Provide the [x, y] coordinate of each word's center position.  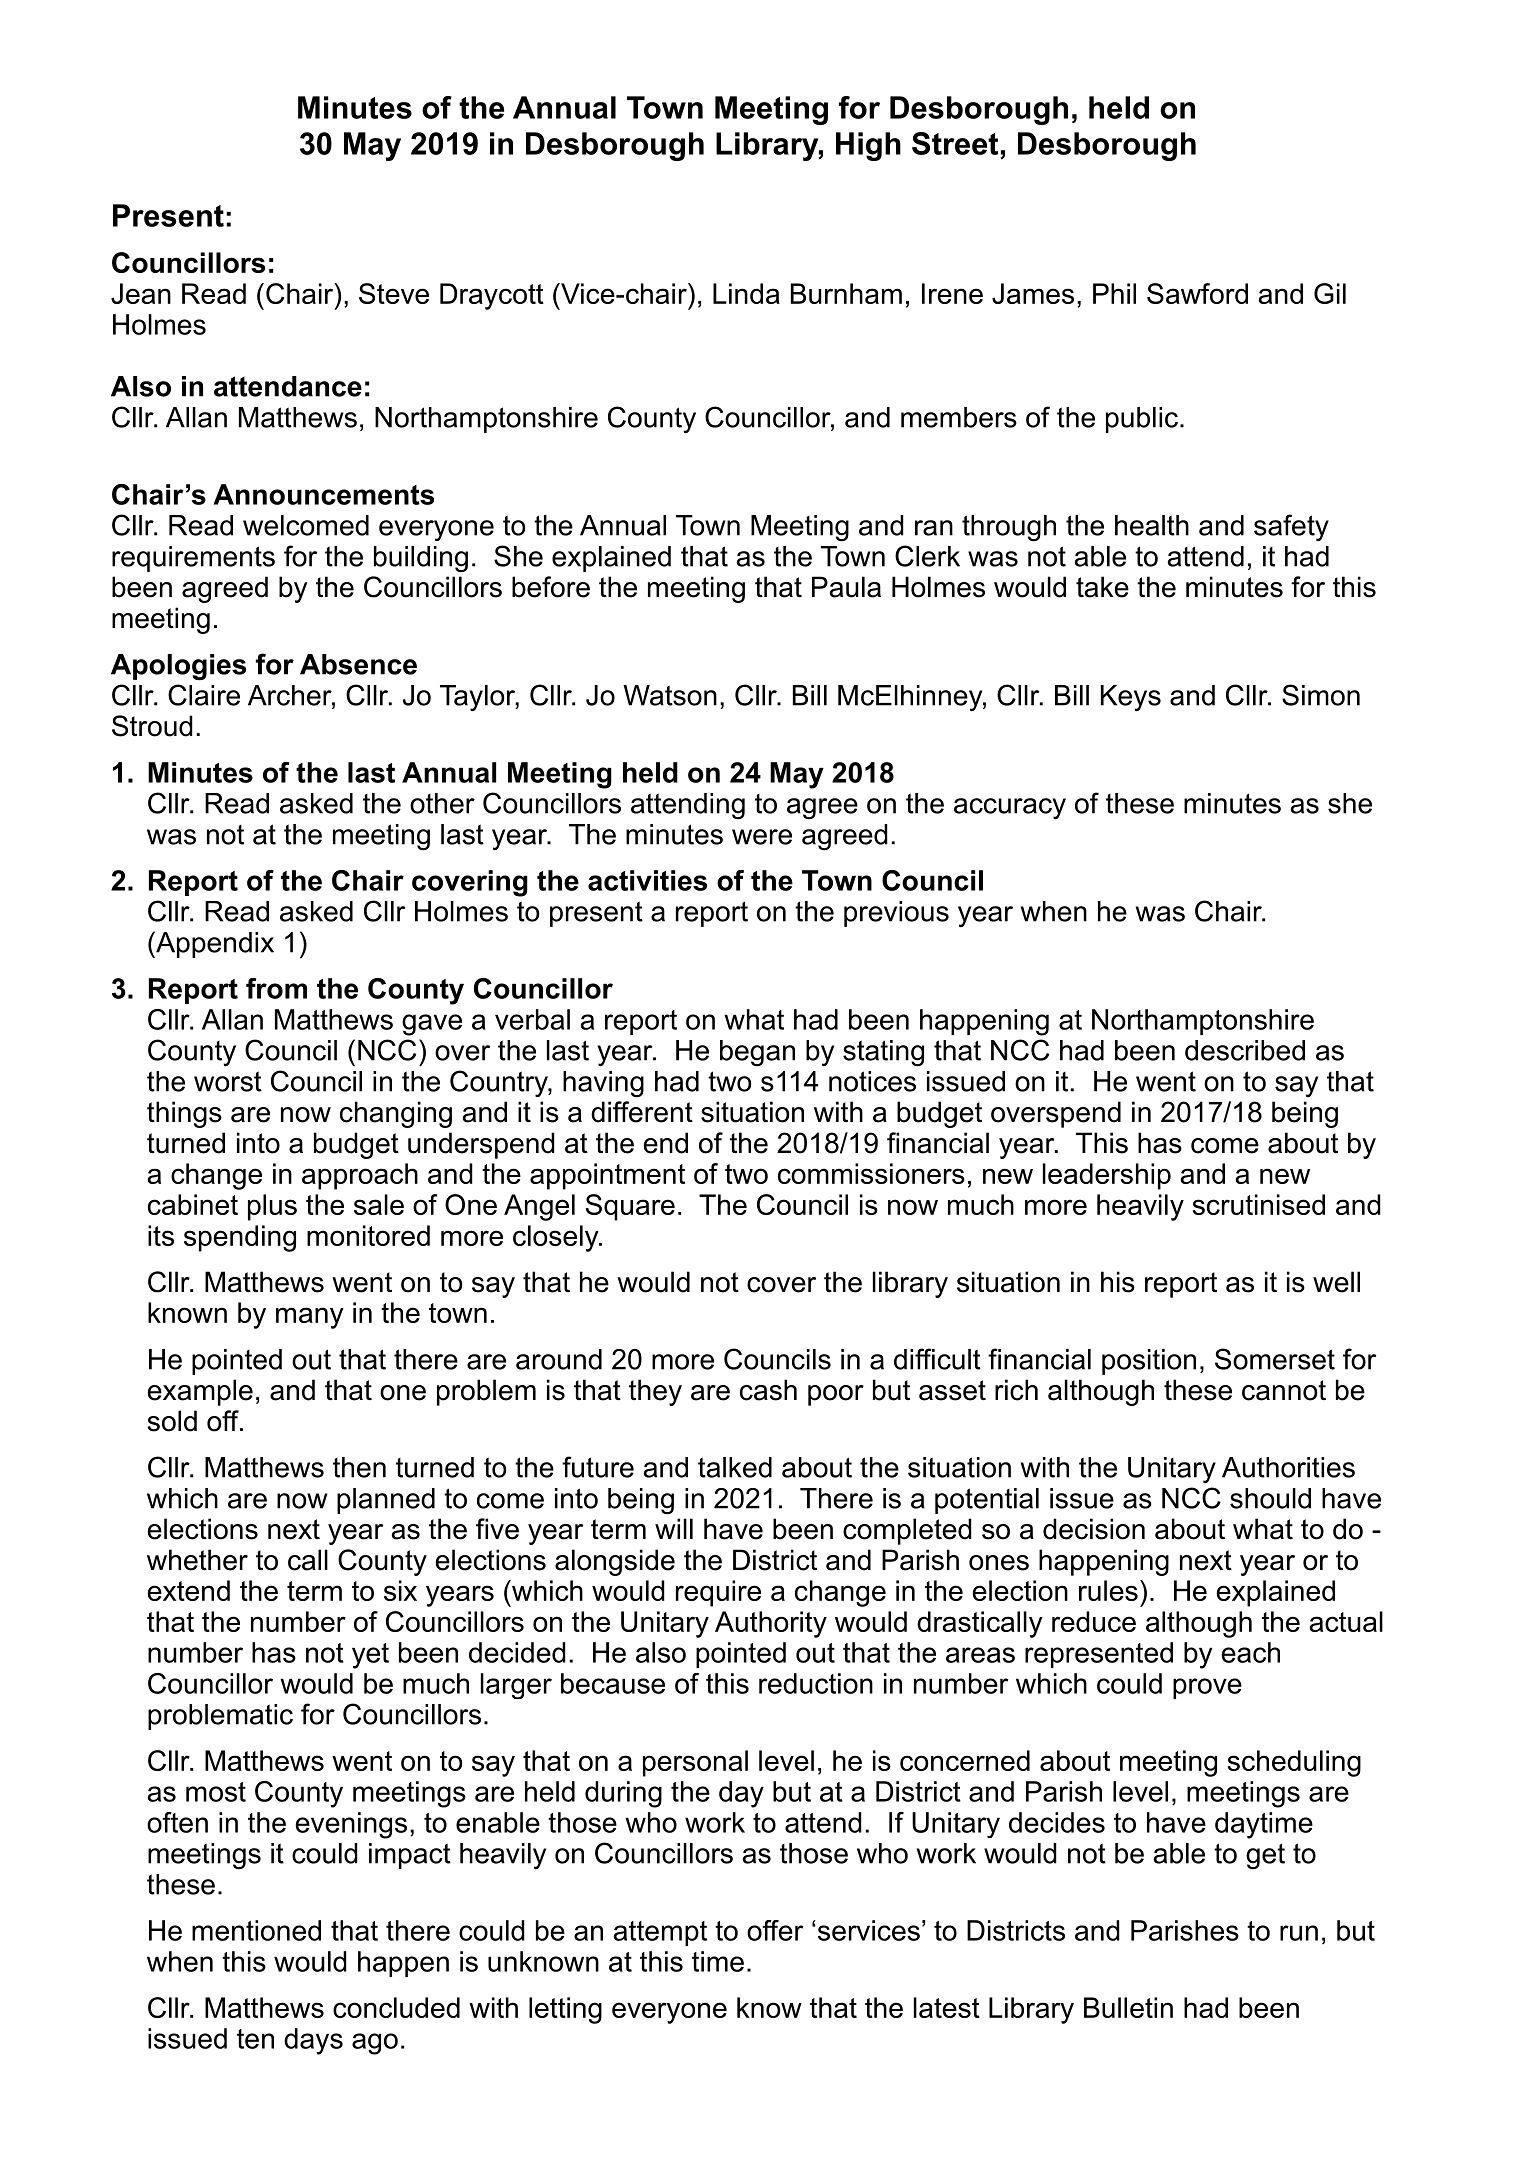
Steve [394, 293]
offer [775, 1930]
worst [228, 1081]
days [313, 2041]
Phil [1114, 293]
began [757, 1053]
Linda [746, 293]
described [1245, 1050]
